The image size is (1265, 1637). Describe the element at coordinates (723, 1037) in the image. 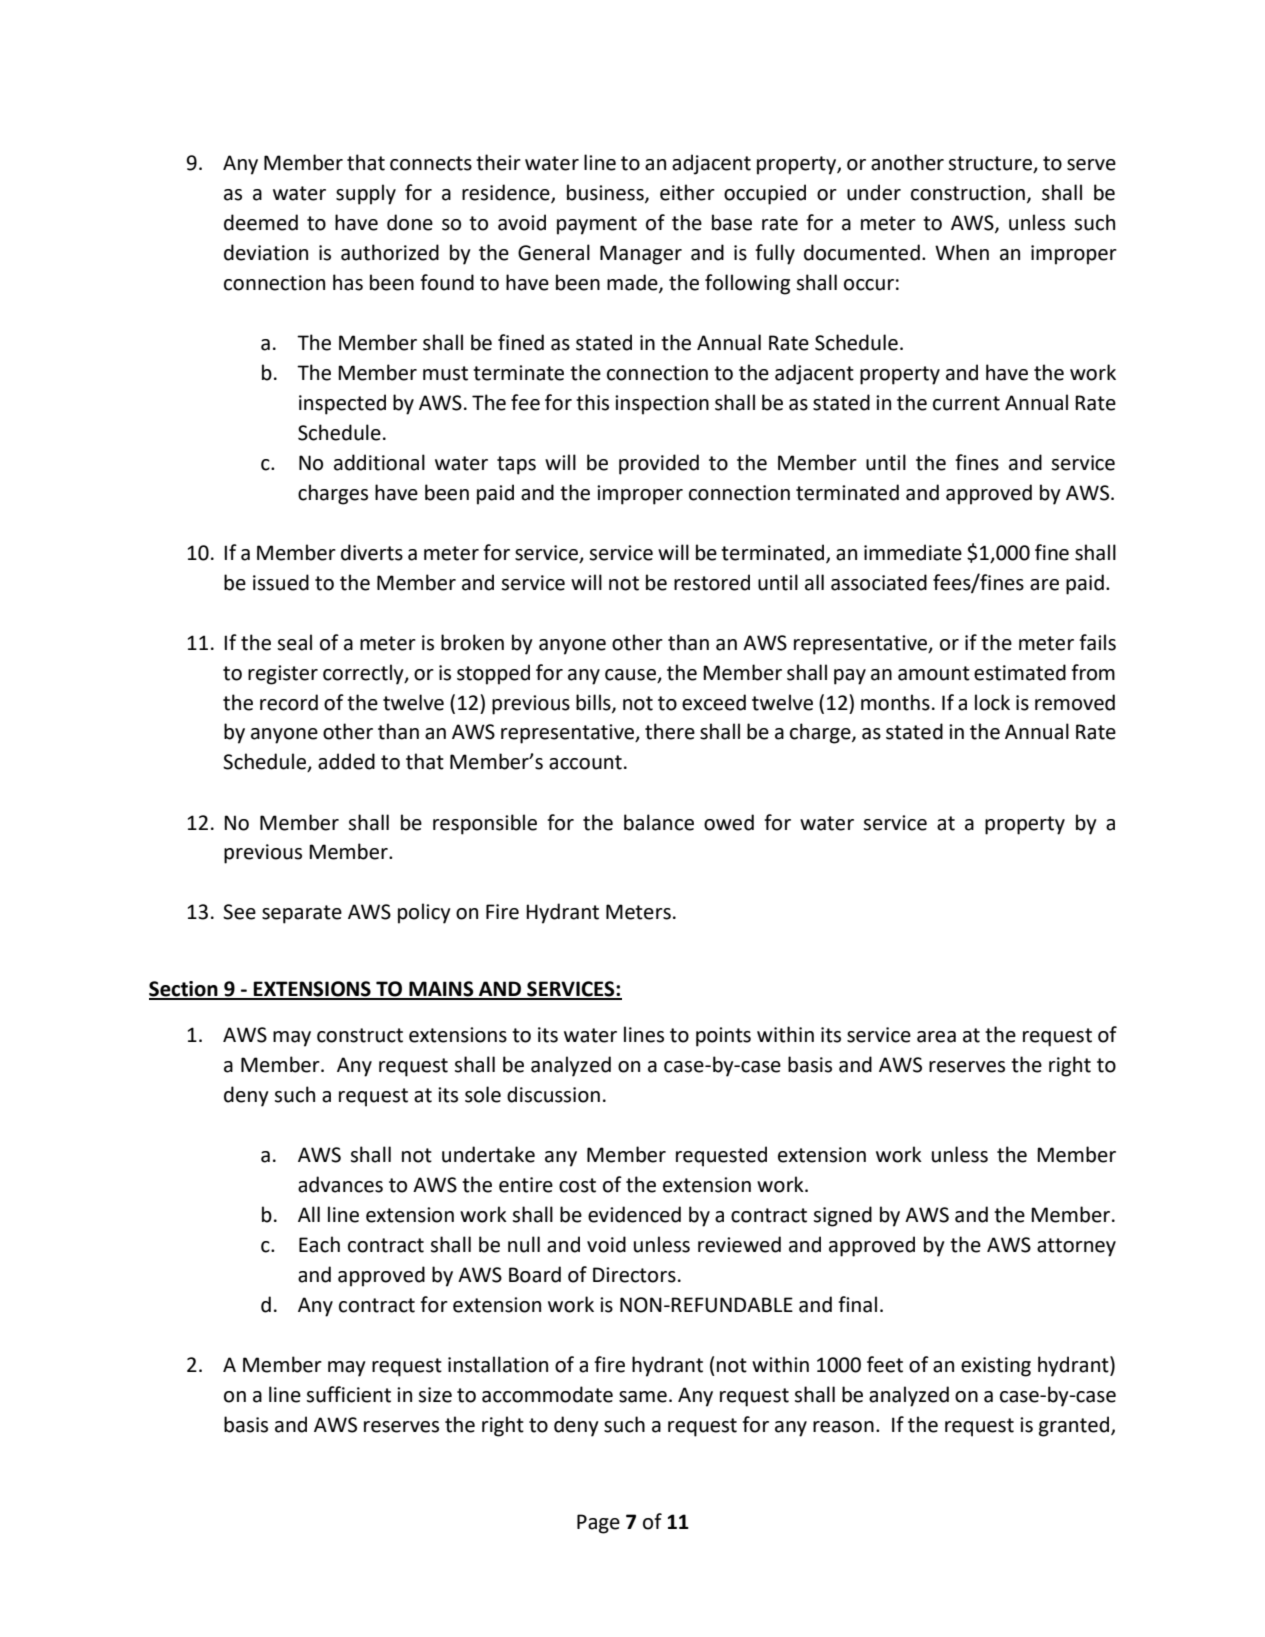

I see `points` at that location.
